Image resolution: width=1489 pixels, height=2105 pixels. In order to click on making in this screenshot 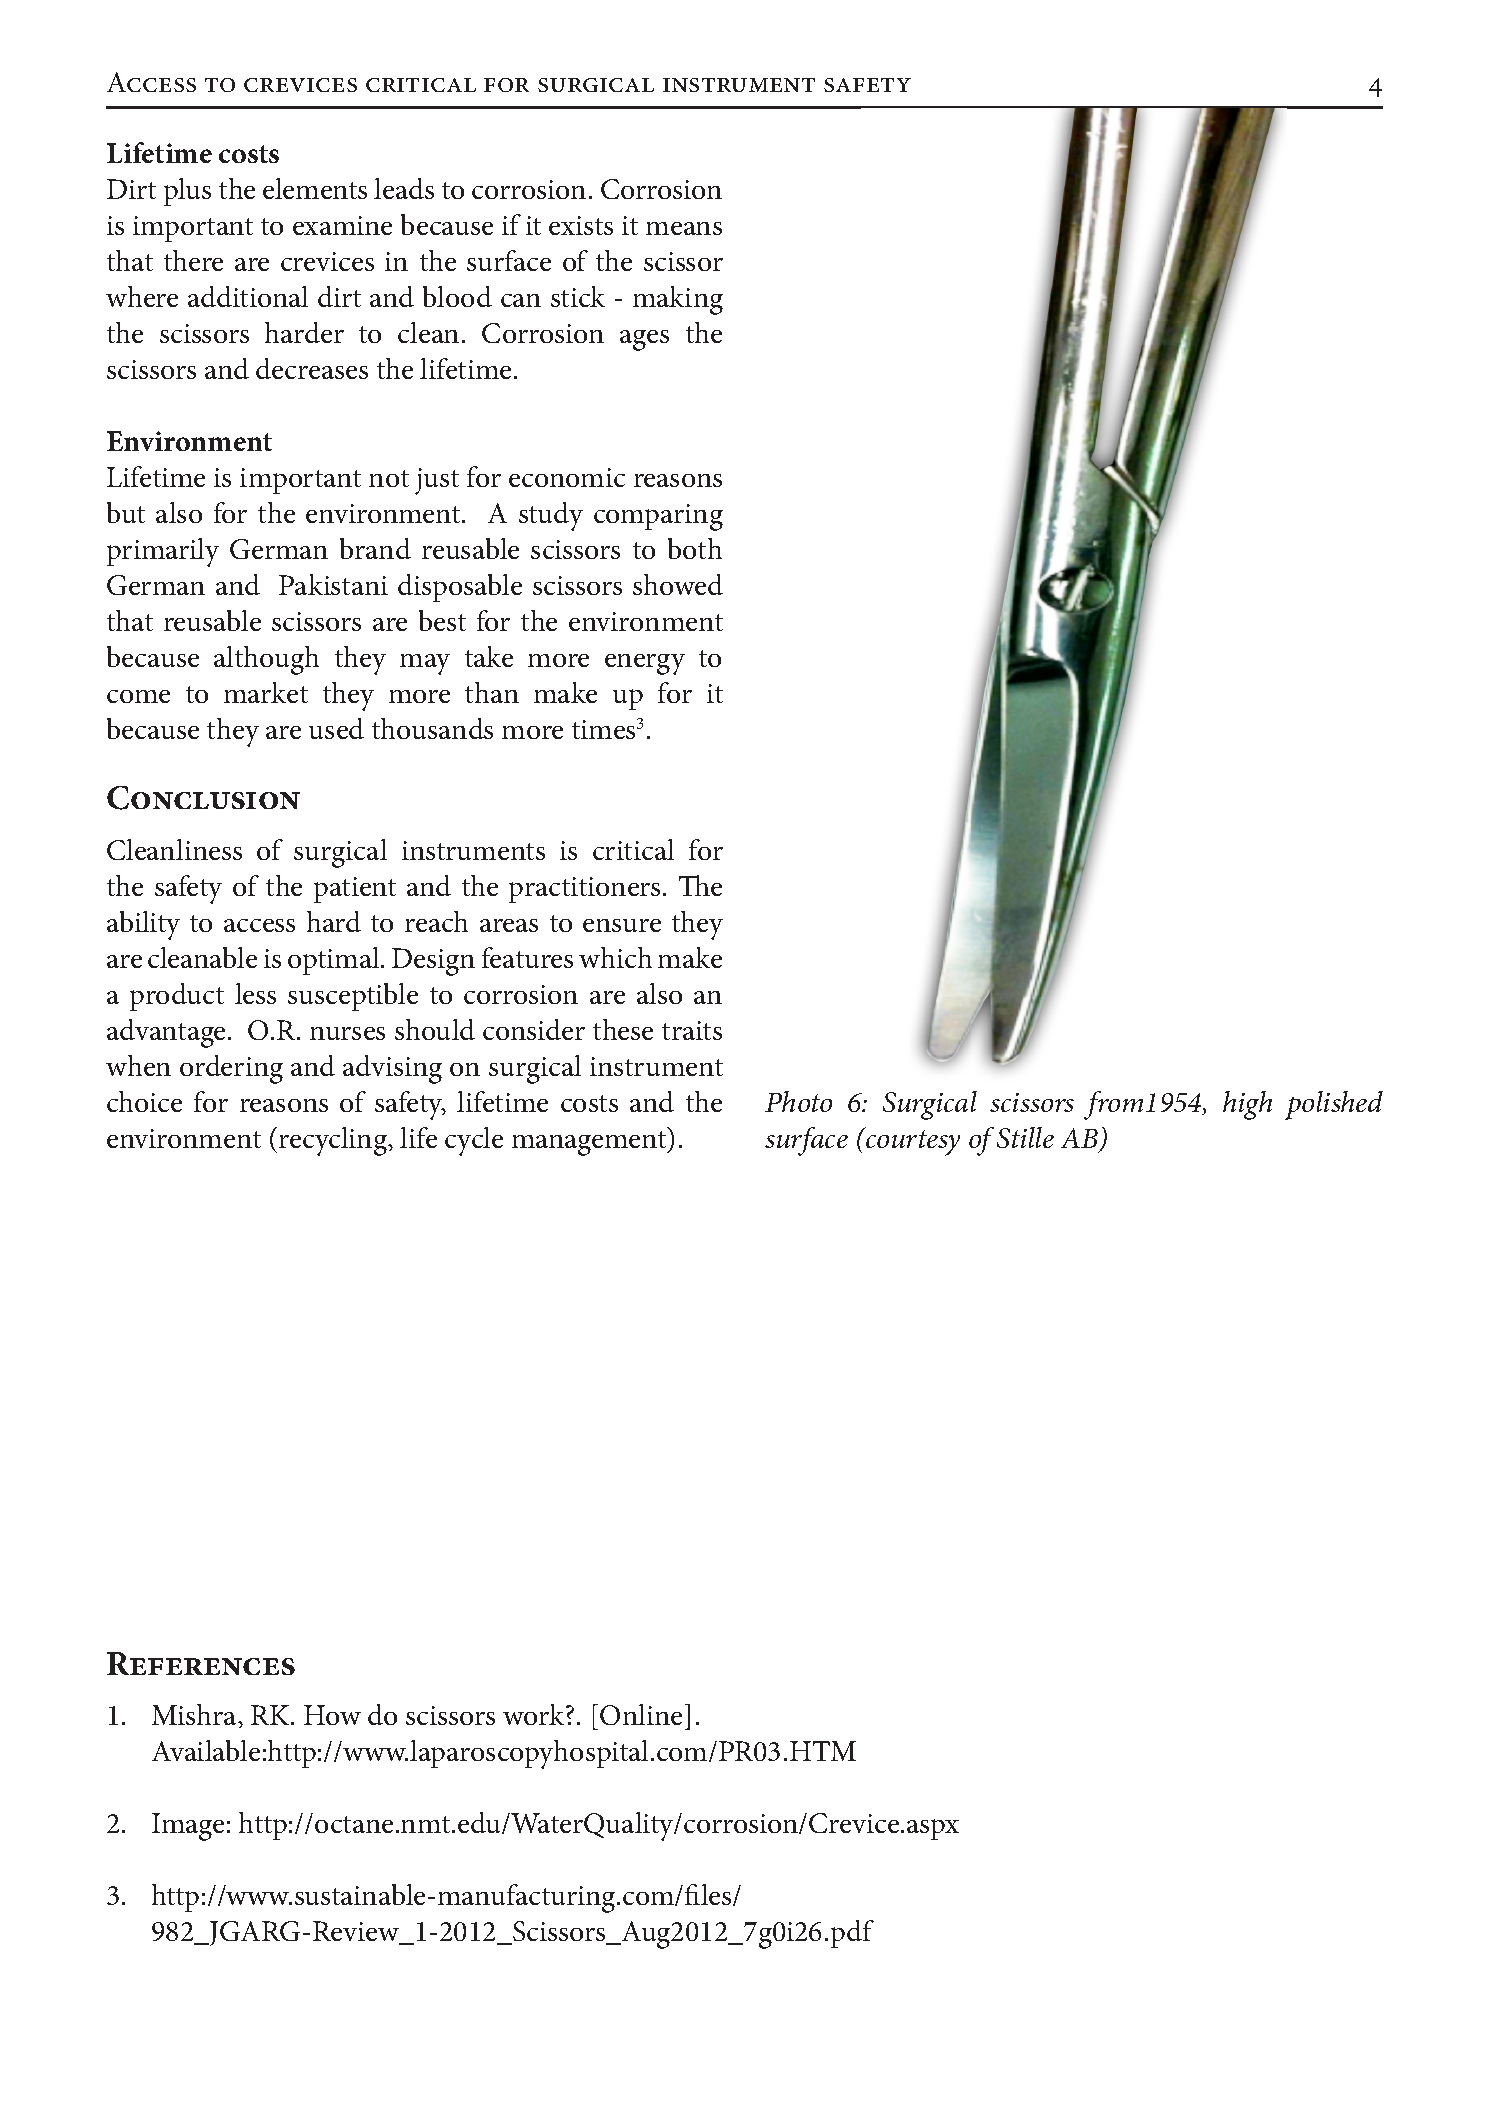, I will do `click(678, 300)`.
